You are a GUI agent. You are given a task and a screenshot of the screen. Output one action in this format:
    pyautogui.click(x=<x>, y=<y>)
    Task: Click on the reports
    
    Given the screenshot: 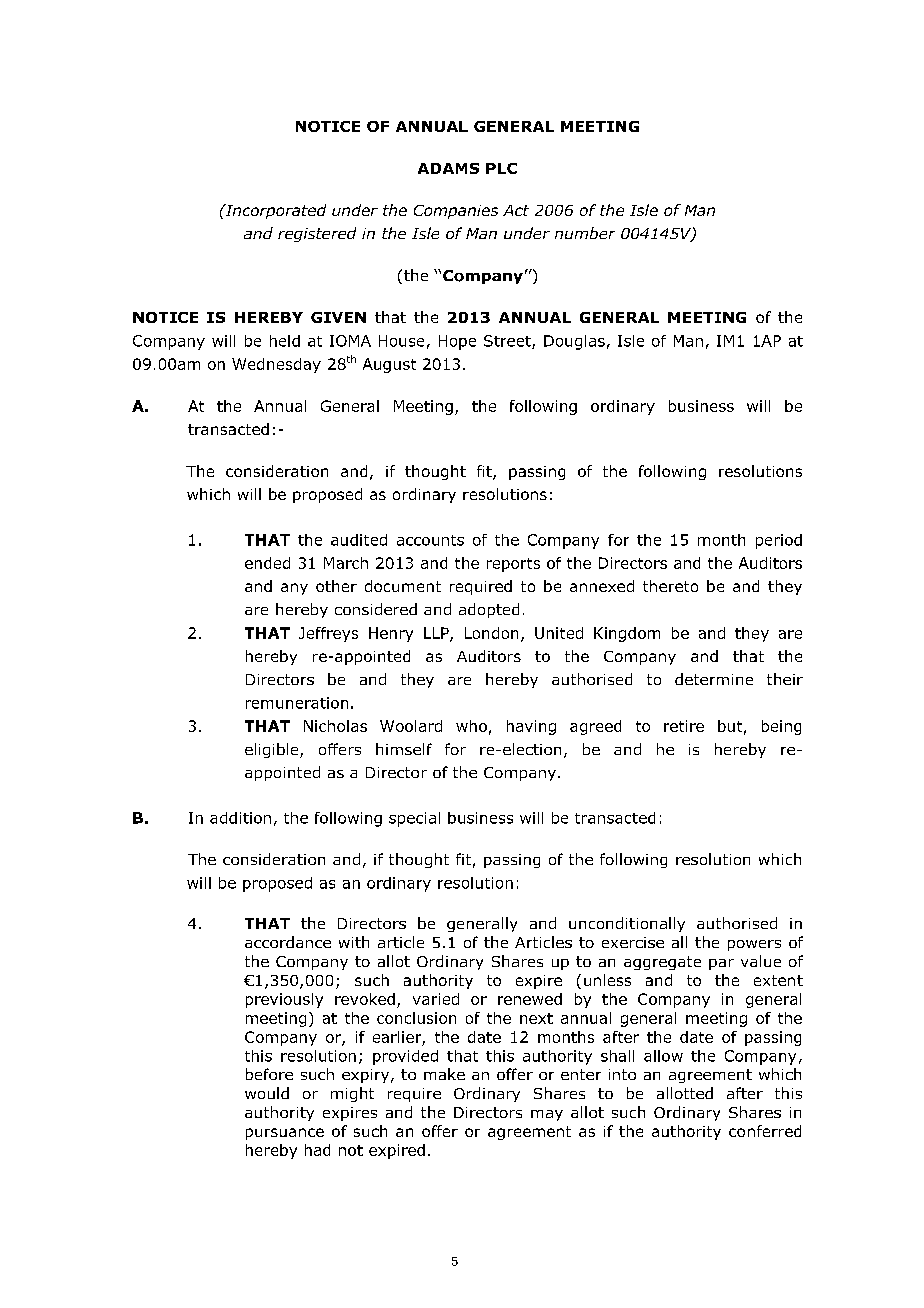 What is the action you would take?
    pyautogui.click(x=513, y=565)
